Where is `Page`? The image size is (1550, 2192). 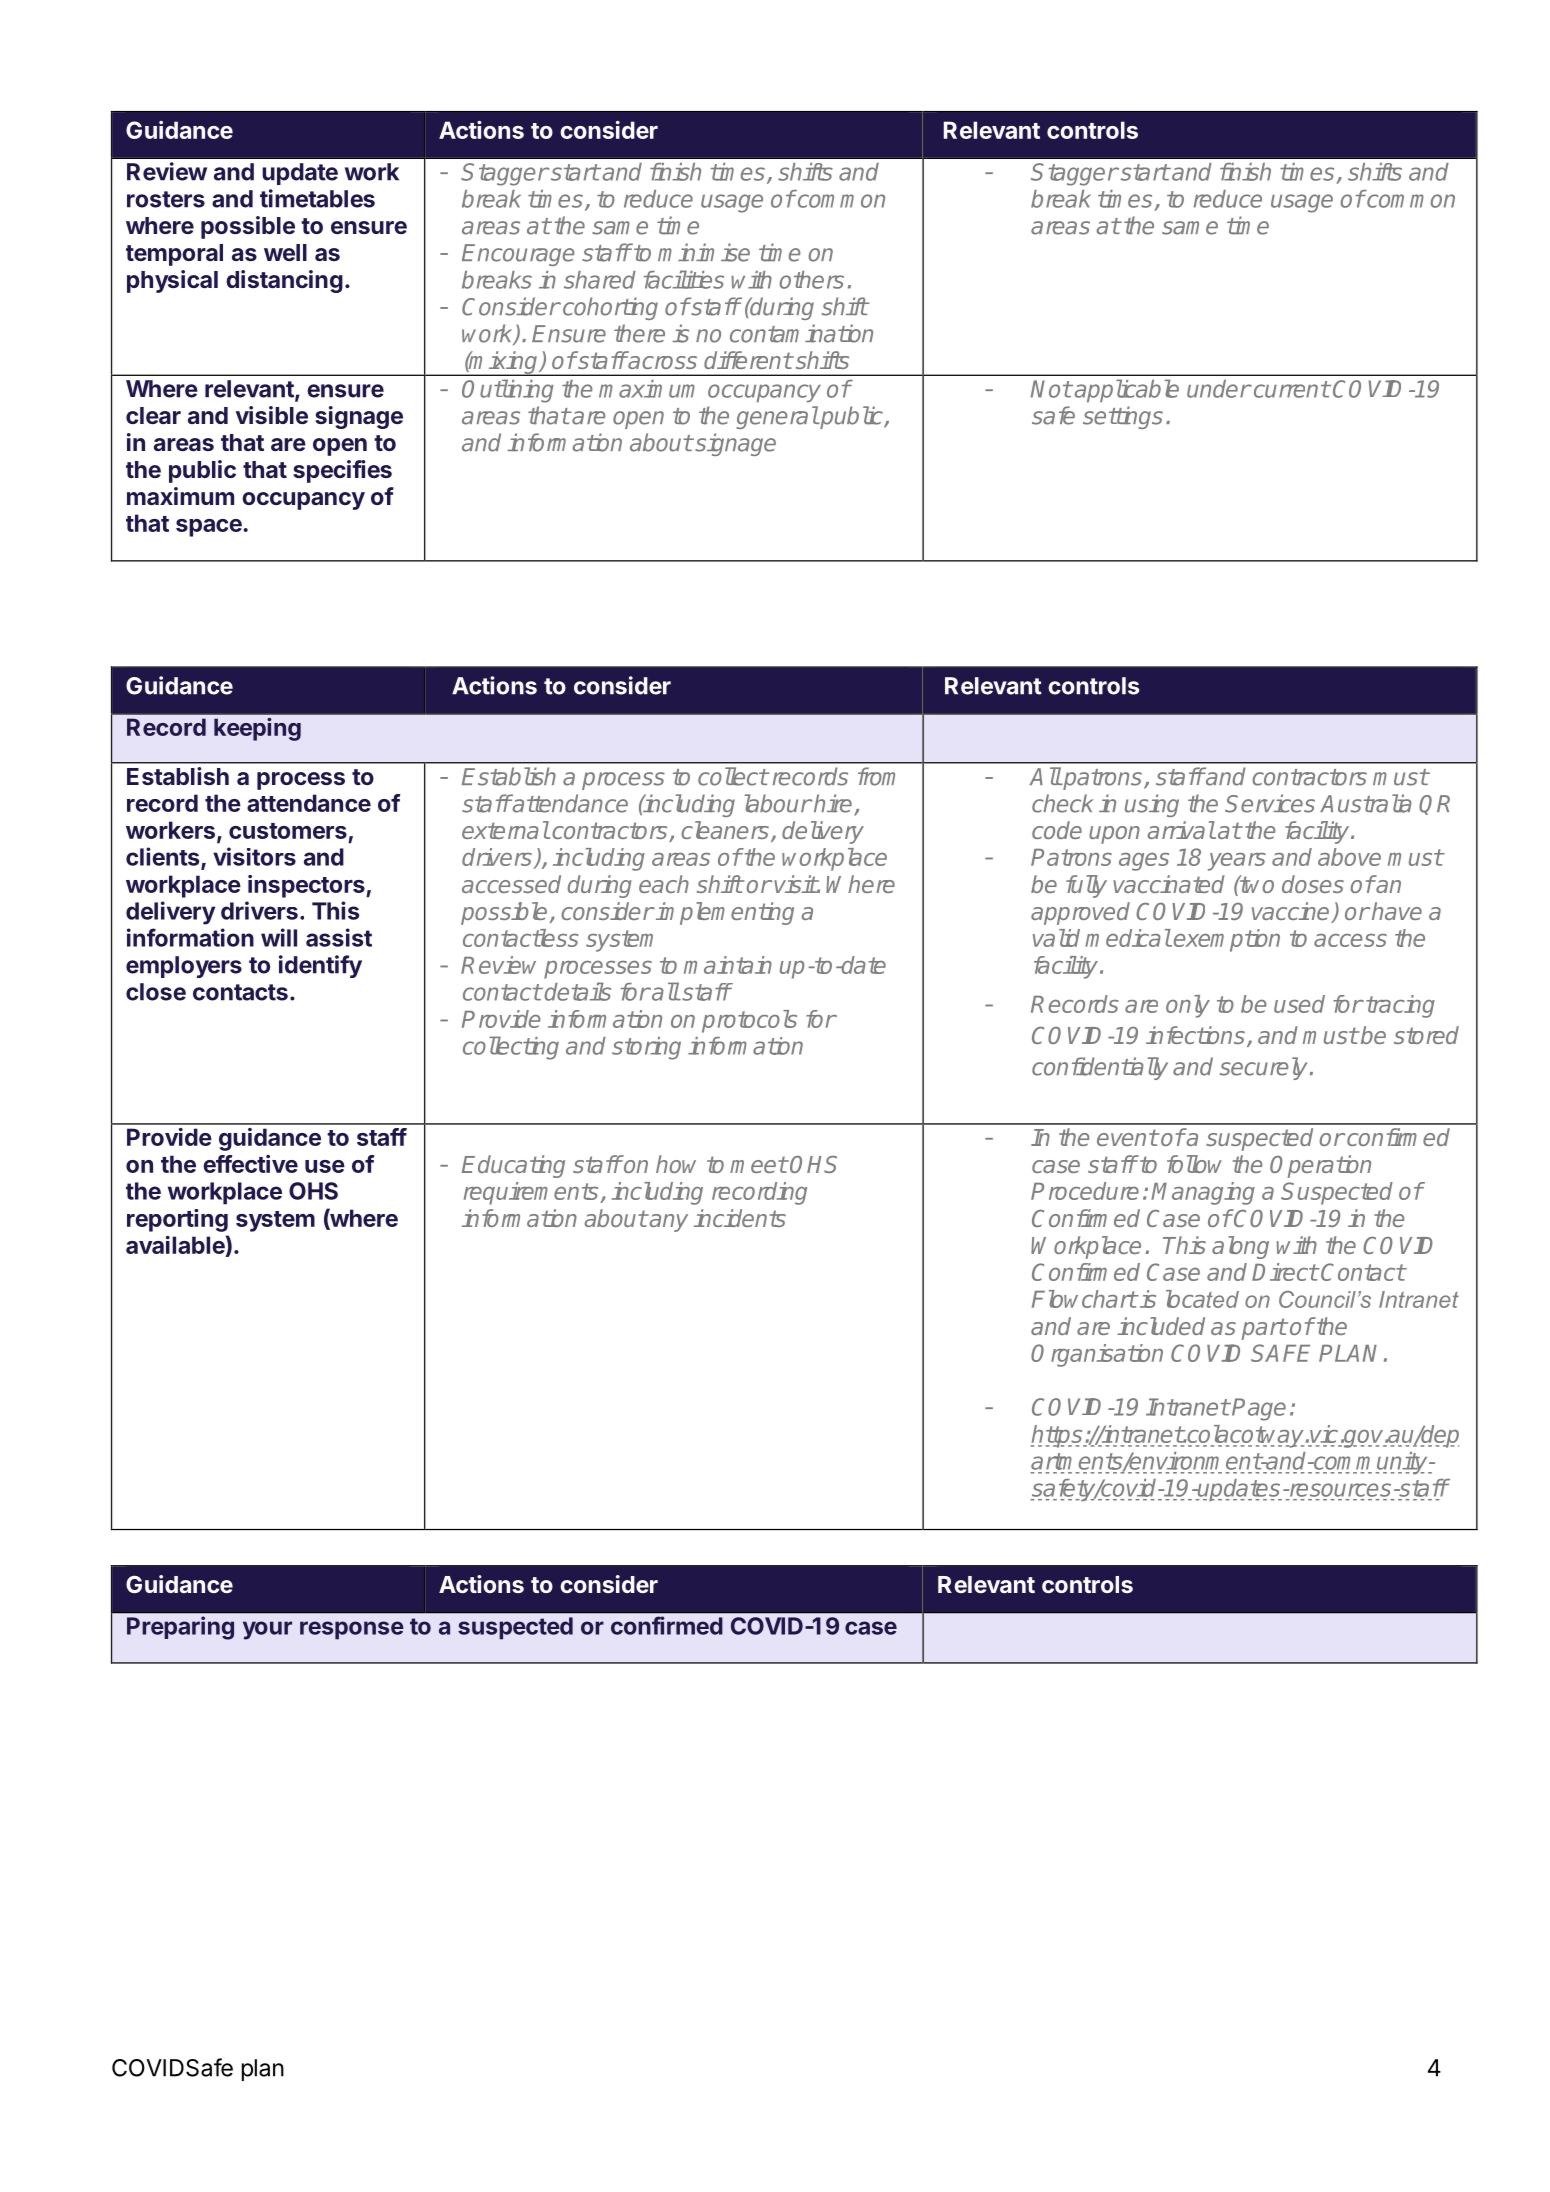 Page is located at coordinates (1259, 1409).
